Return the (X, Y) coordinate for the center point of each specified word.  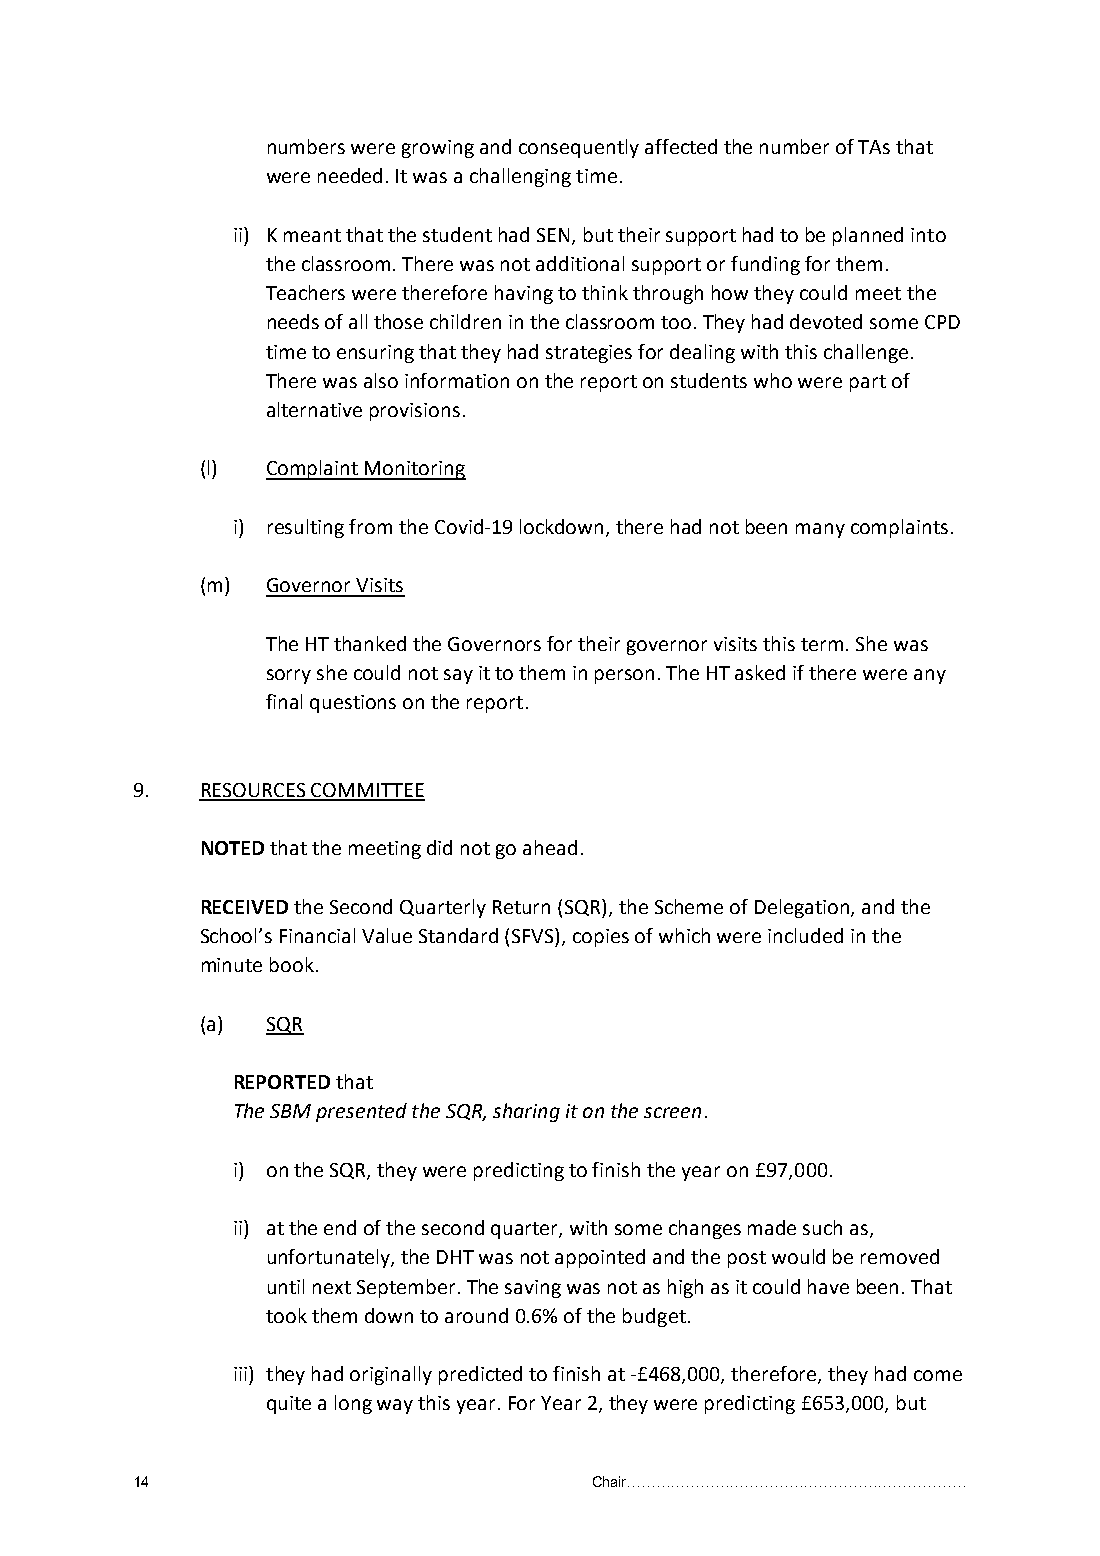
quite (289, 1405)
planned (868, 236)
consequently (579, 148)
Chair (611, 1481)
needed (350, 175)
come (938, 1375)
